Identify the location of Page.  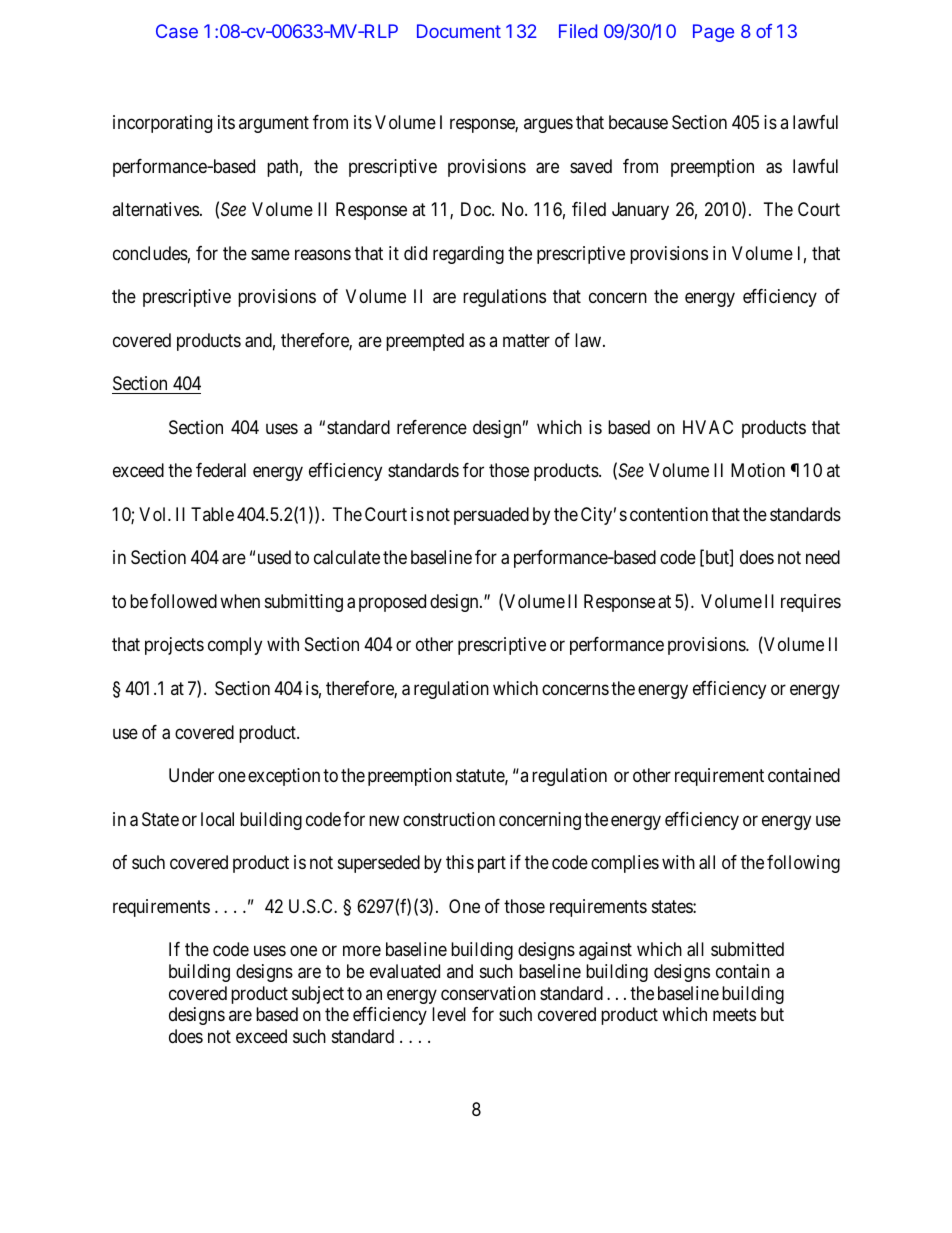
(713, 33).
